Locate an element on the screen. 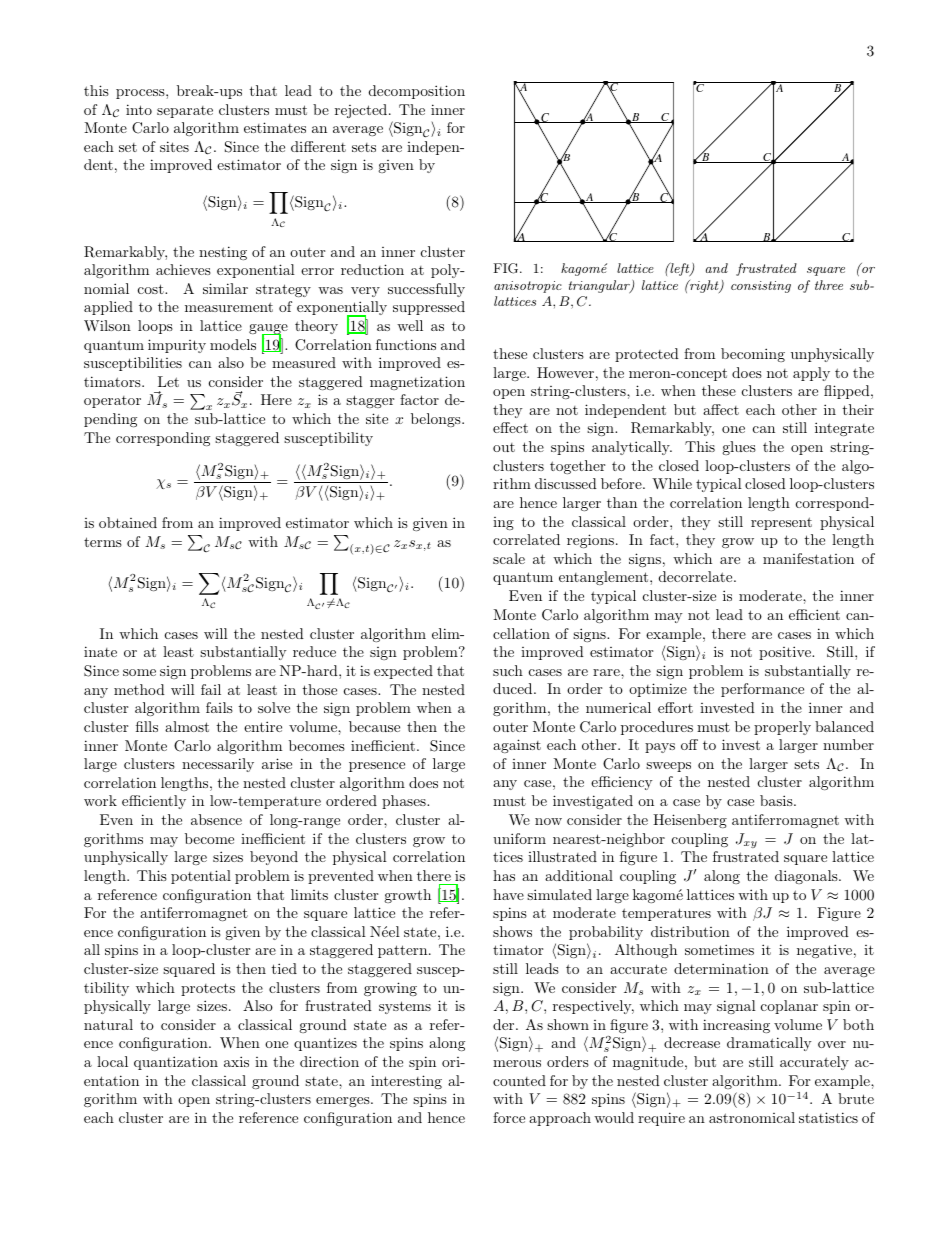 This screenshot has width=952, height=1233. against is located at coordinates (517, 746).
